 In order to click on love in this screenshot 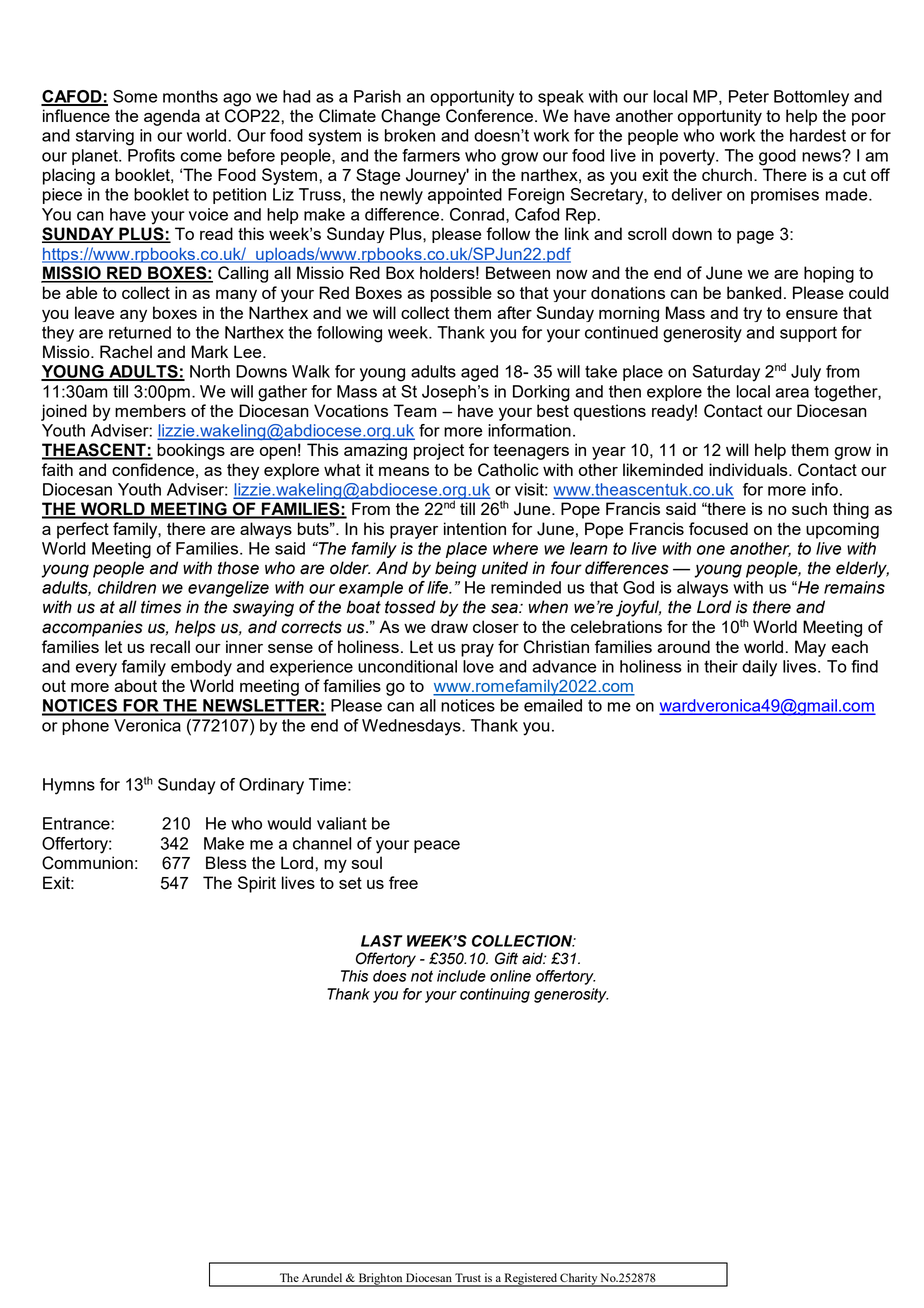, I will do `click(478, 666)`.
